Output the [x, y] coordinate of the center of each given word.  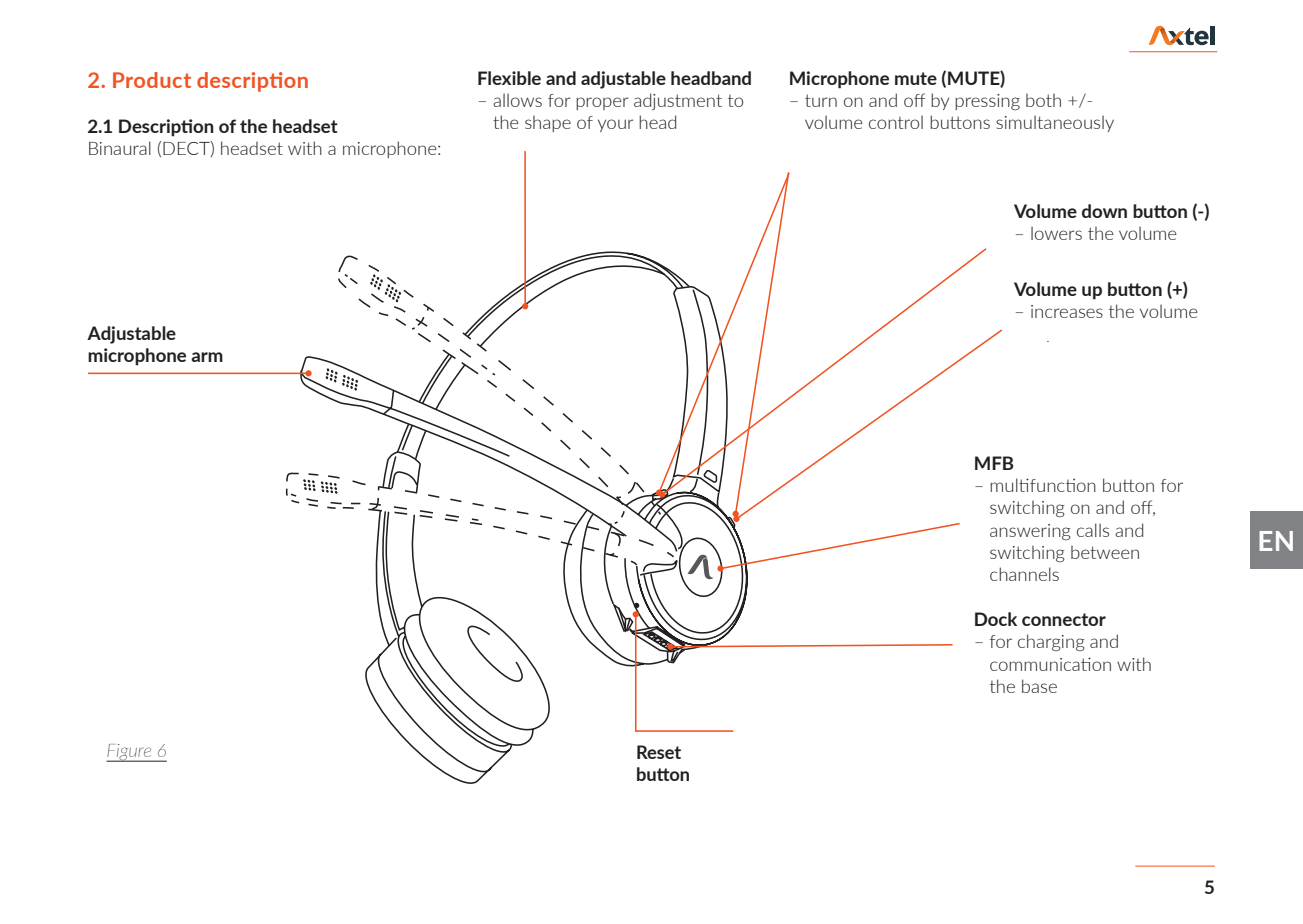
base [1039, 686]
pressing [987, 102]
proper [602, 103]
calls [1093, 530]
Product [152, 80]
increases [1067, 311]
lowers [1056, 233]
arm [207, 357]
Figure [129, 753]
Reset [659, 752]
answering [1030, 532]
